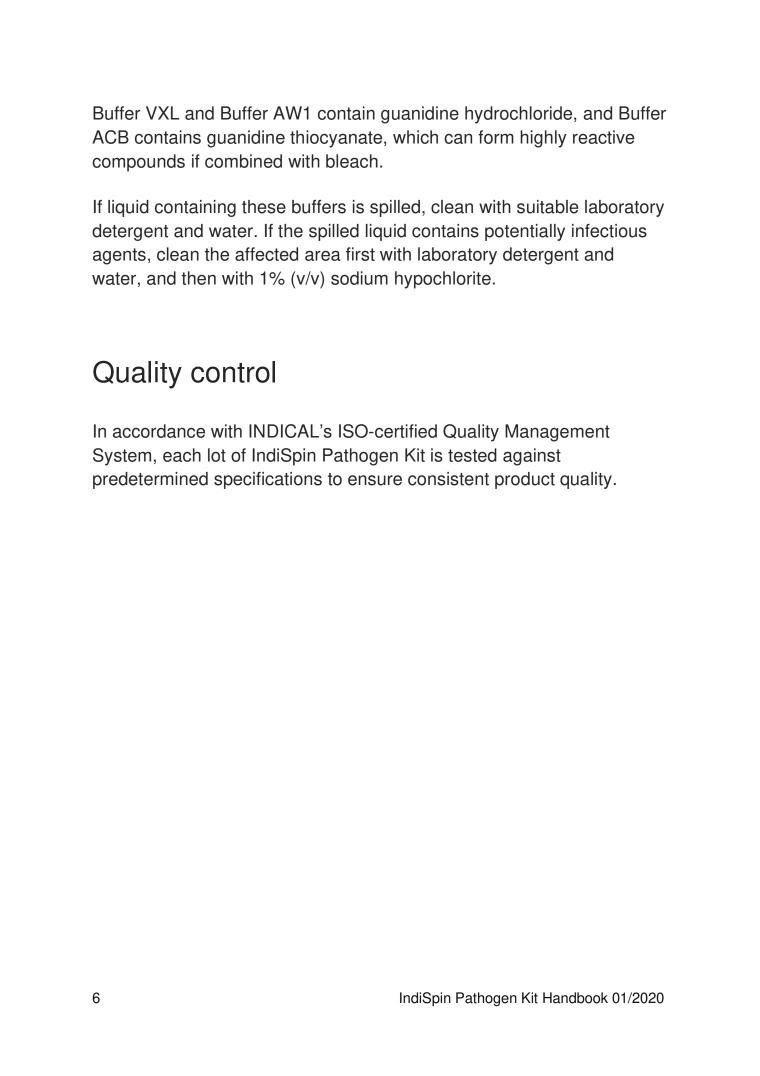 The height and width of the image is (1076, 760). Describe the element at coordinates (122, 457) in the image. I see `System` at that location.
